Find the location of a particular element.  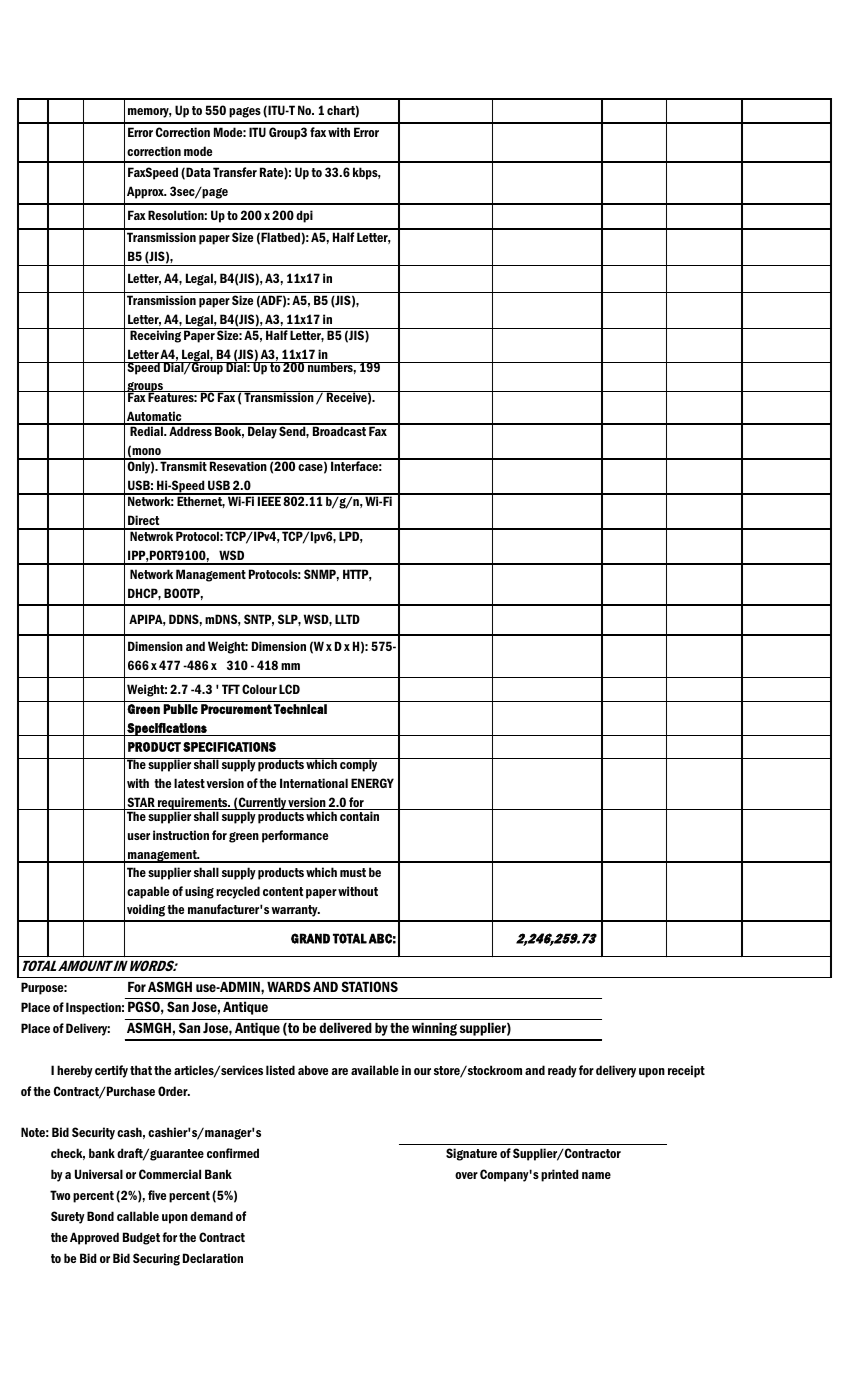

Approx is located at coordinates (146, 192).
